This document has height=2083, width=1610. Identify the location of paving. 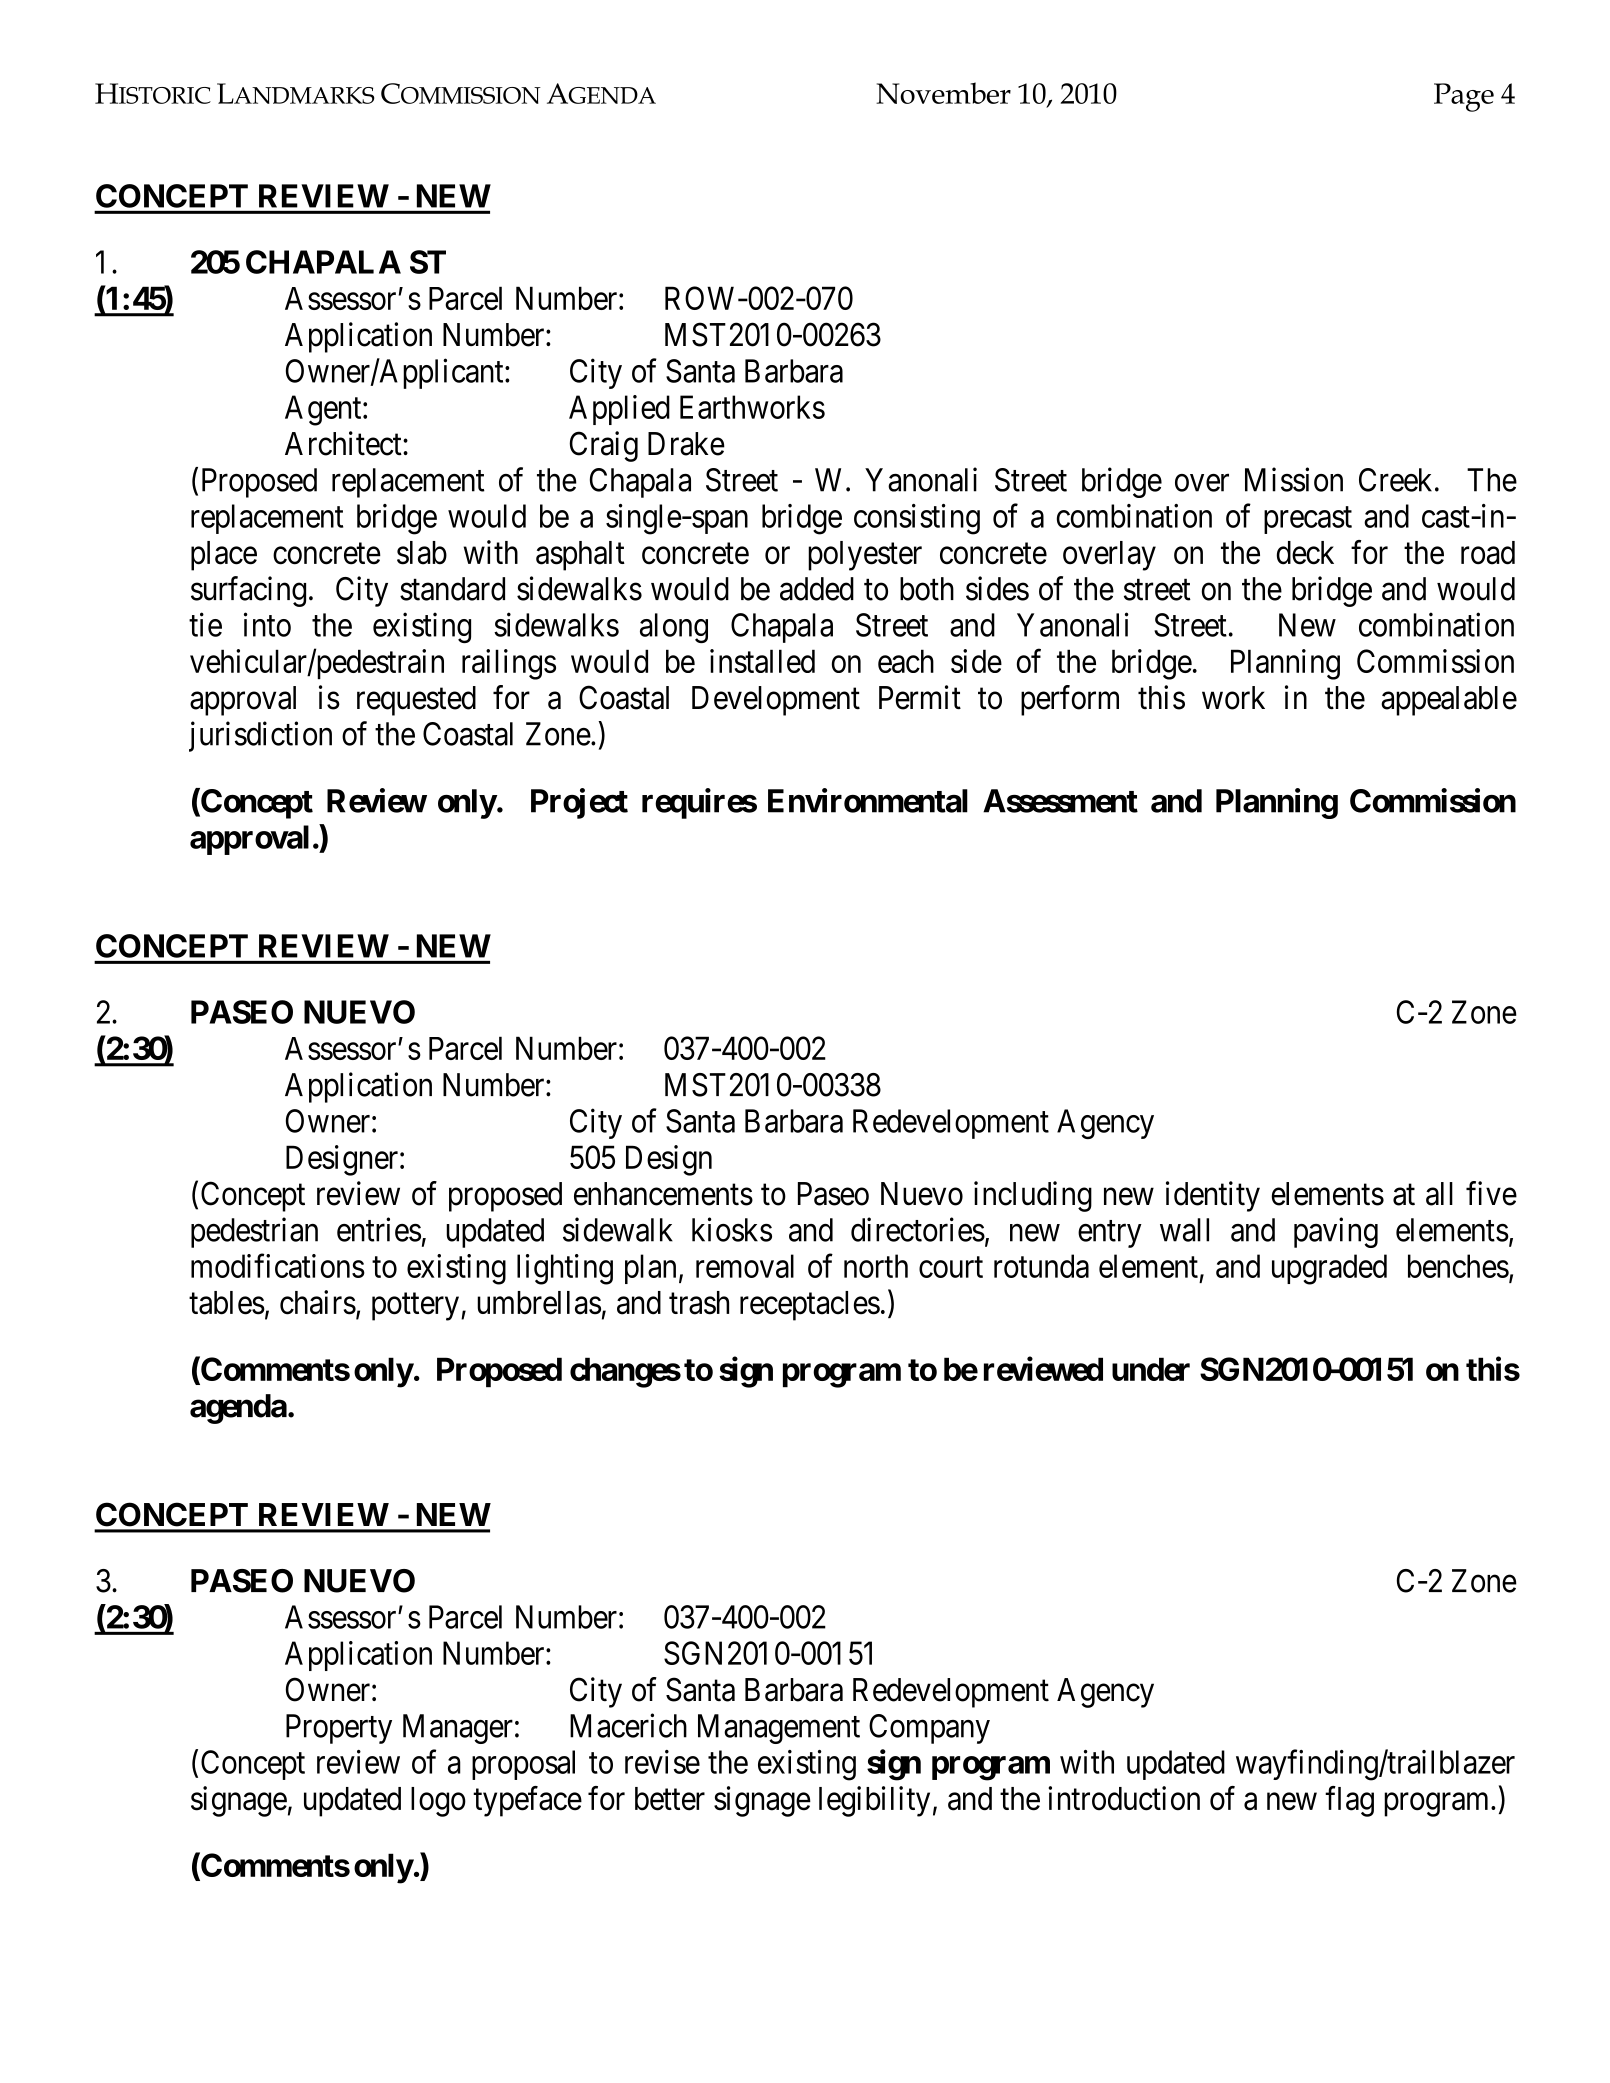
(1336, 1232).
